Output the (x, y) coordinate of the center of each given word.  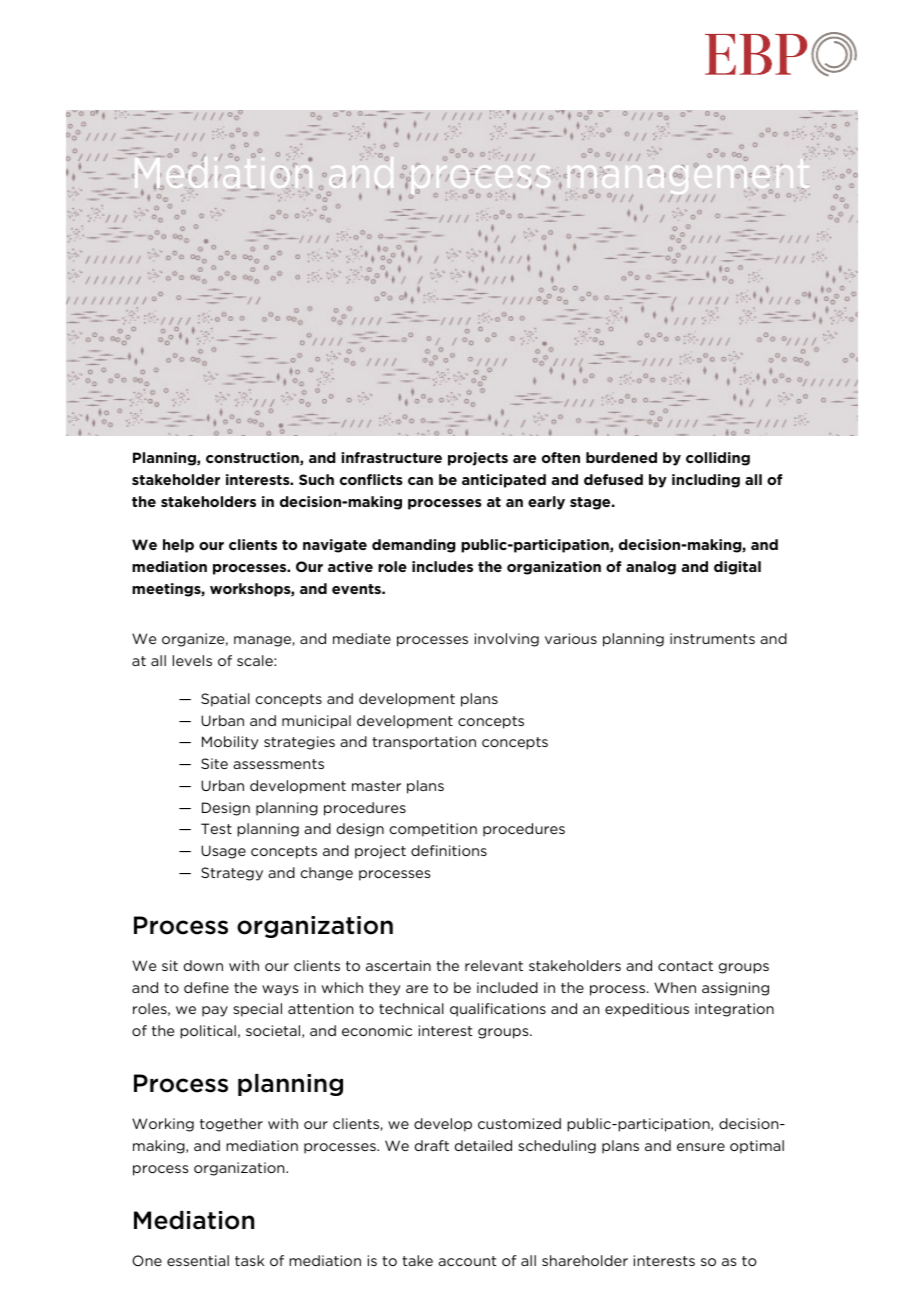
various (571, 638)
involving (507, 640)
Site (214, 763)
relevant (494, 965)
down (203, 965)
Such (316, 479)
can (420, 481)
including (706, 481)
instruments (712, 638)
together (231, 1125)
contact (685, 966)
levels (192, 660)
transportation (424, 743)
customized (519, 1123)
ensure (701, 1147)
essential (198, 1260)
